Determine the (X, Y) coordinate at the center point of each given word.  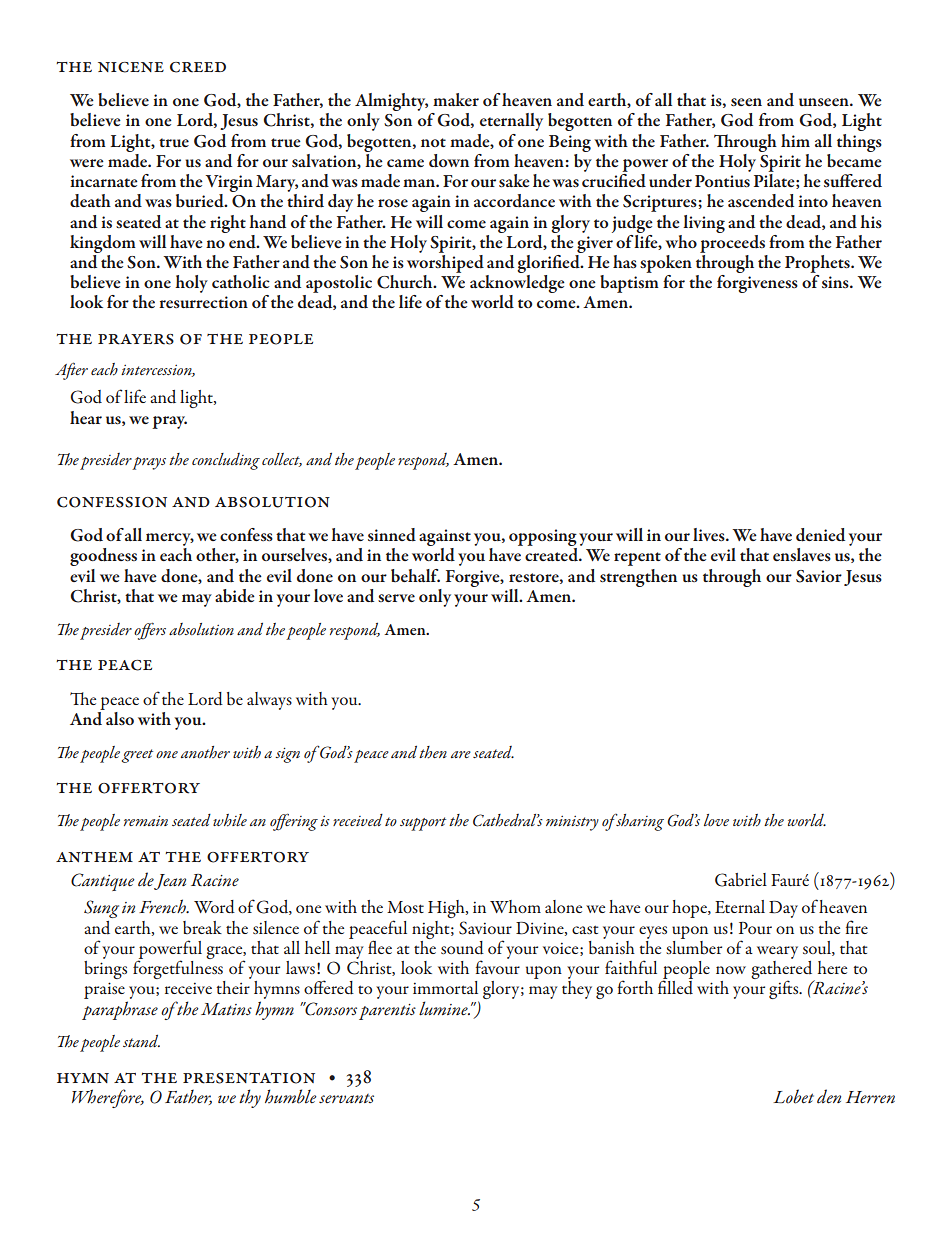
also (119, 717)
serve (396, 598)
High (447, 909)
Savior (819, 576)
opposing (543, 539)
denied (820, 535)
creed (198, 67)
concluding (226, 461)
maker (456, 99)
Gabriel (741, 880)
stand (141, 1041)
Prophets (818, 264)
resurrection (203, 302)
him (795, 140)
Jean (170, 882)
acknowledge (517, 285)
